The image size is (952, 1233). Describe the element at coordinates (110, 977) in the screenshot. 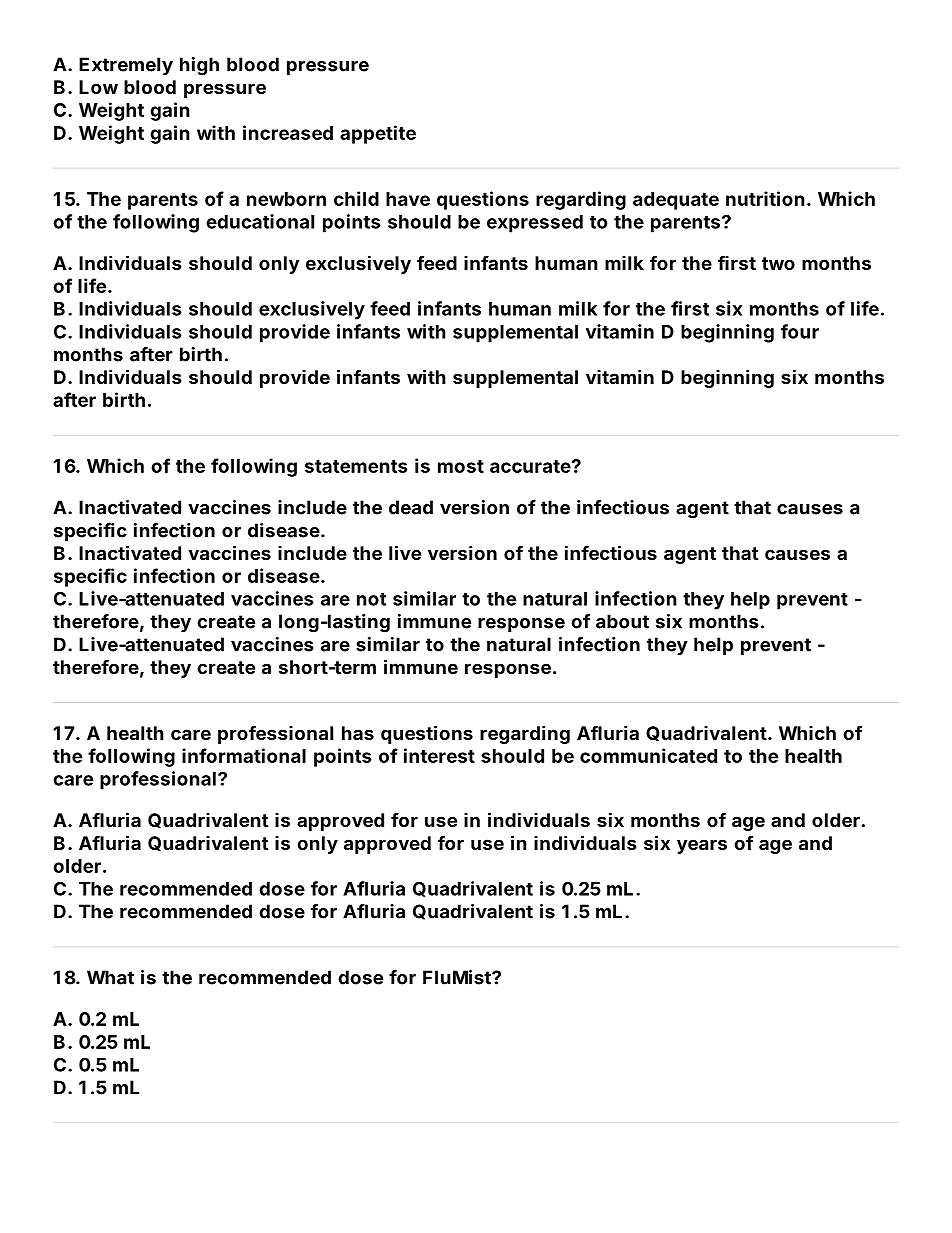

I see `What` at that location.
